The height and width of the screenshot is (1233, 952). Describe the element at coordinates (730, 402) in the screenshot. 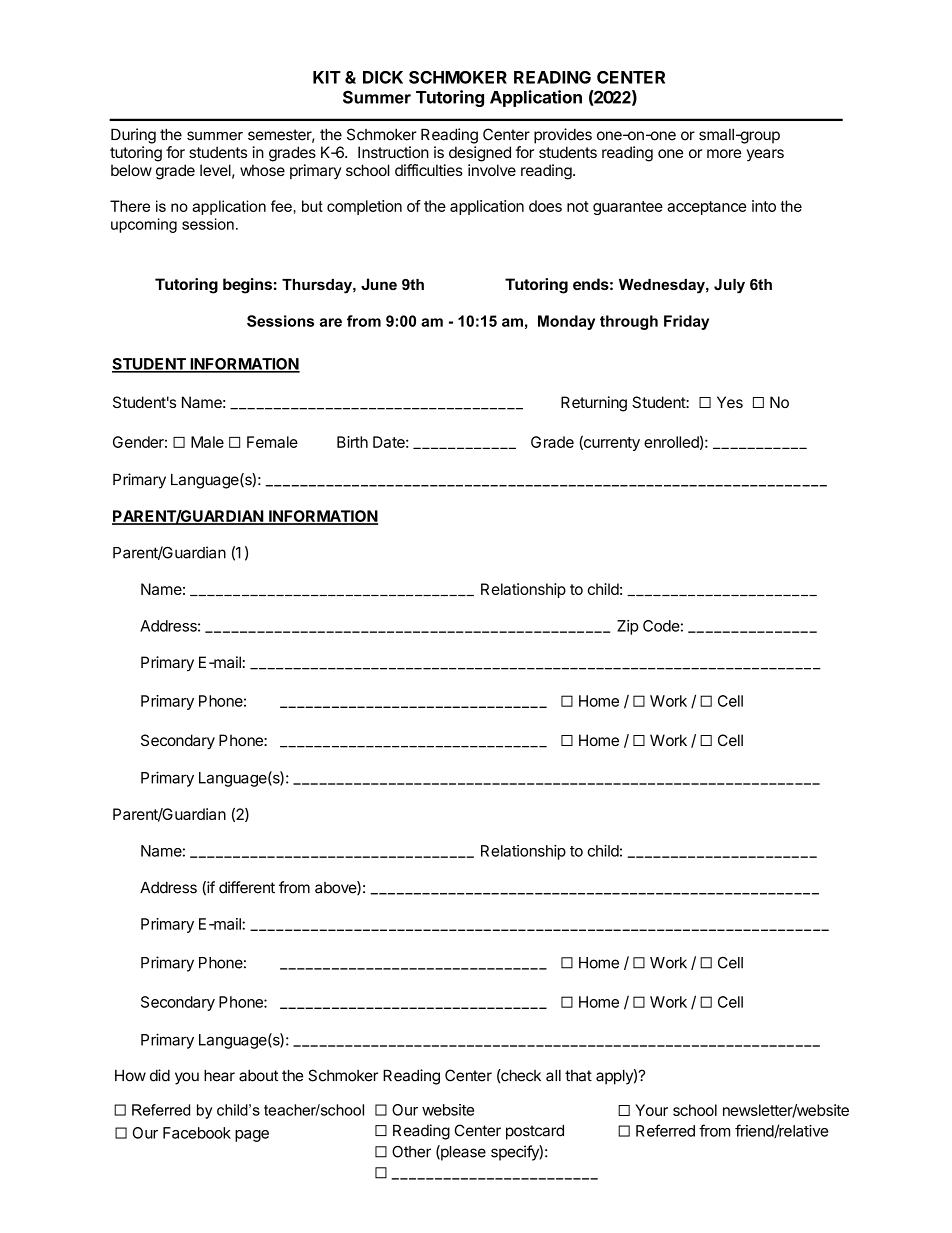

I see `Yes` at that location.
